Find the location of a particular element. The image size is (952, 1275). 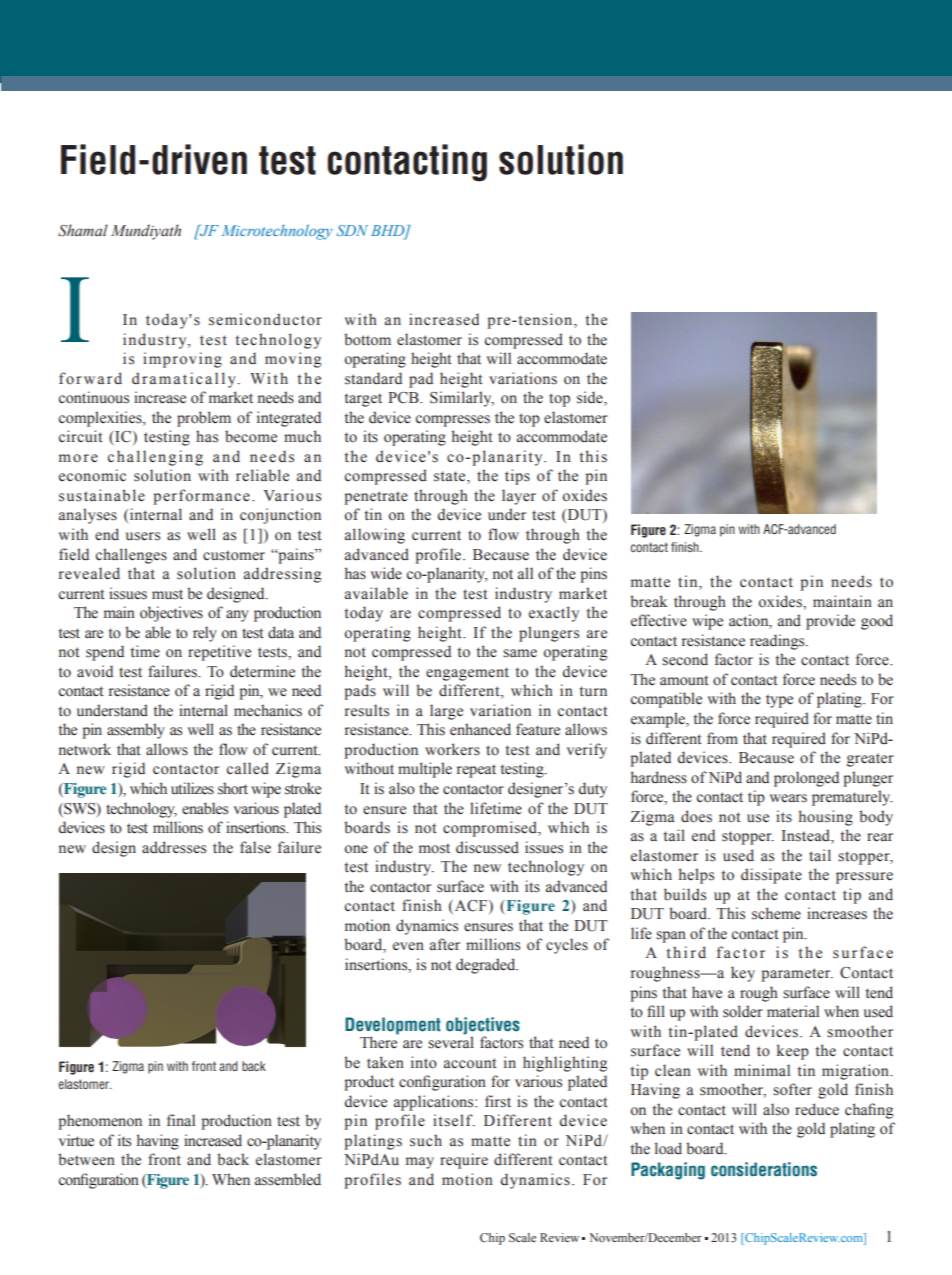

dissipate is located at coordinates (771, 876).
